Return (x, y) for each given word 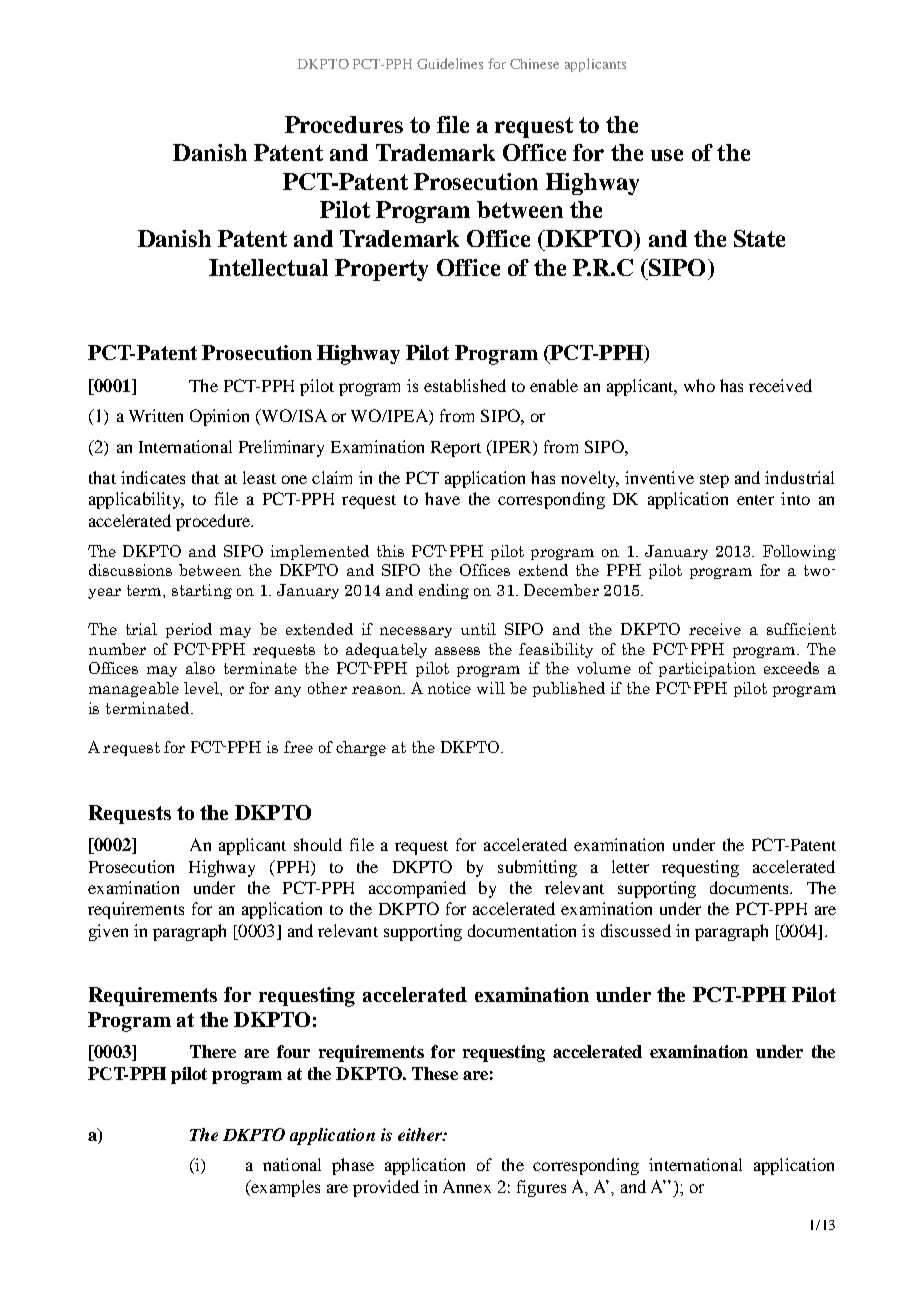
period (189, 630)
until (478, 629)
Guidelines (450, 63)
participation (707, 669)
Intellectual (268, 267)
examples (284, 1188)
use (667, 155)
